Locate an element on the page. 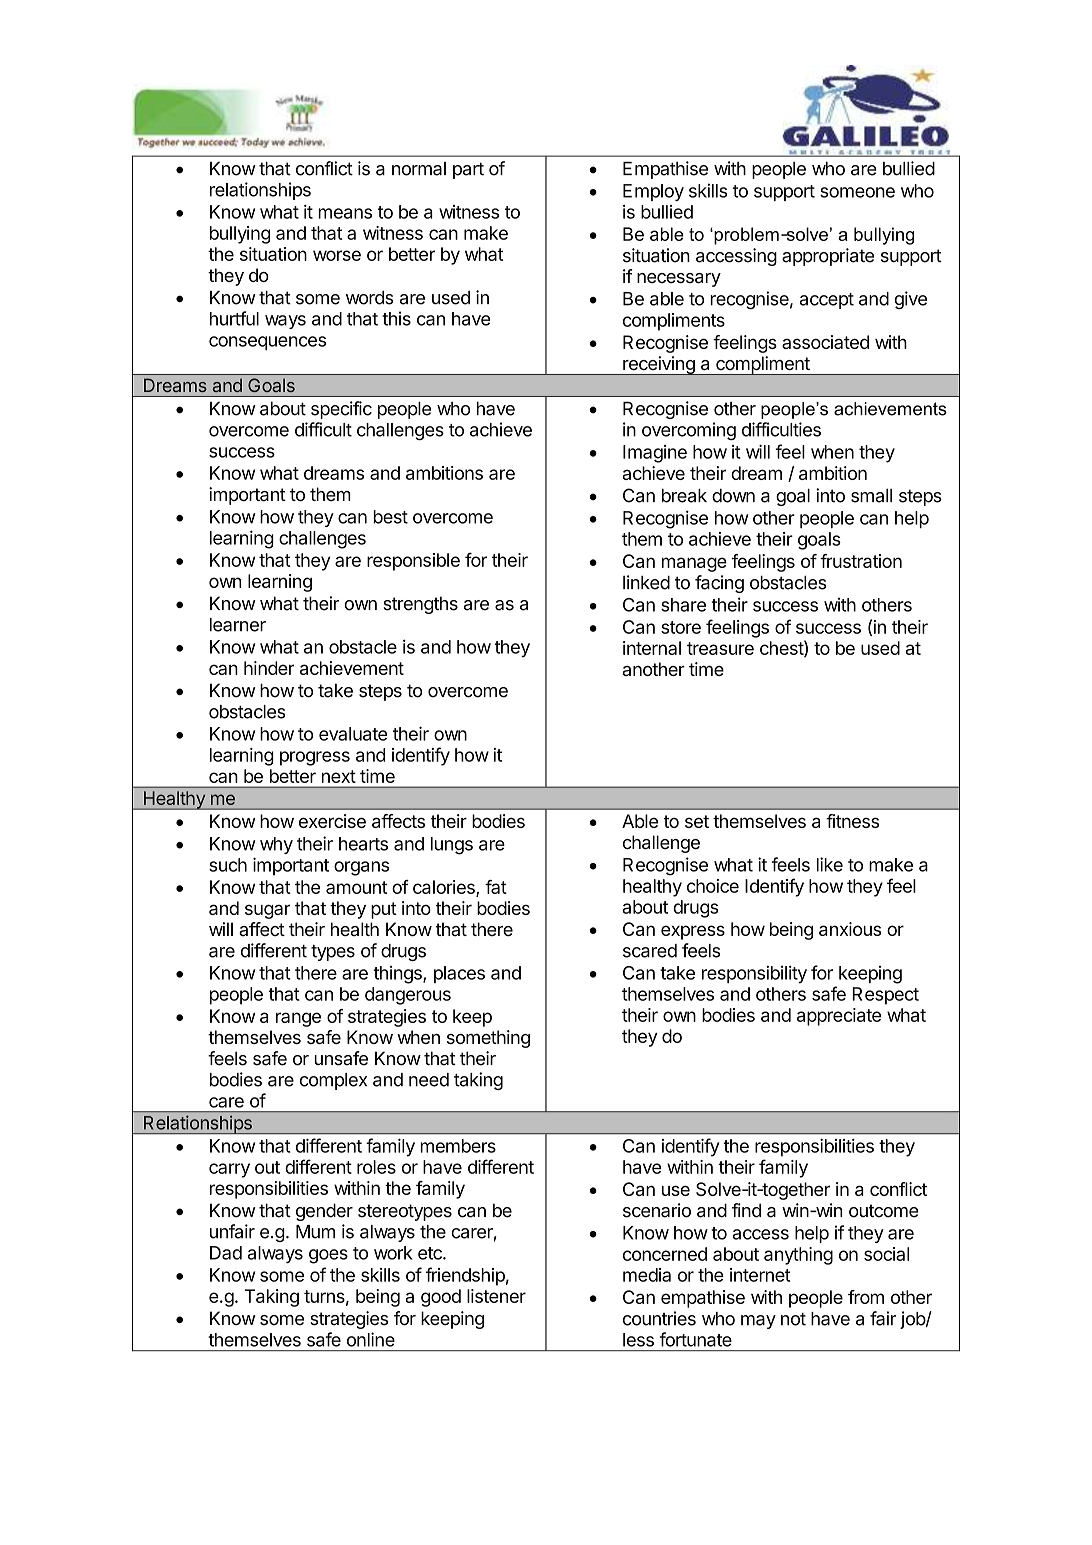 This document has width=1092, height=1545. from is located at coordinates (866, 1297).
